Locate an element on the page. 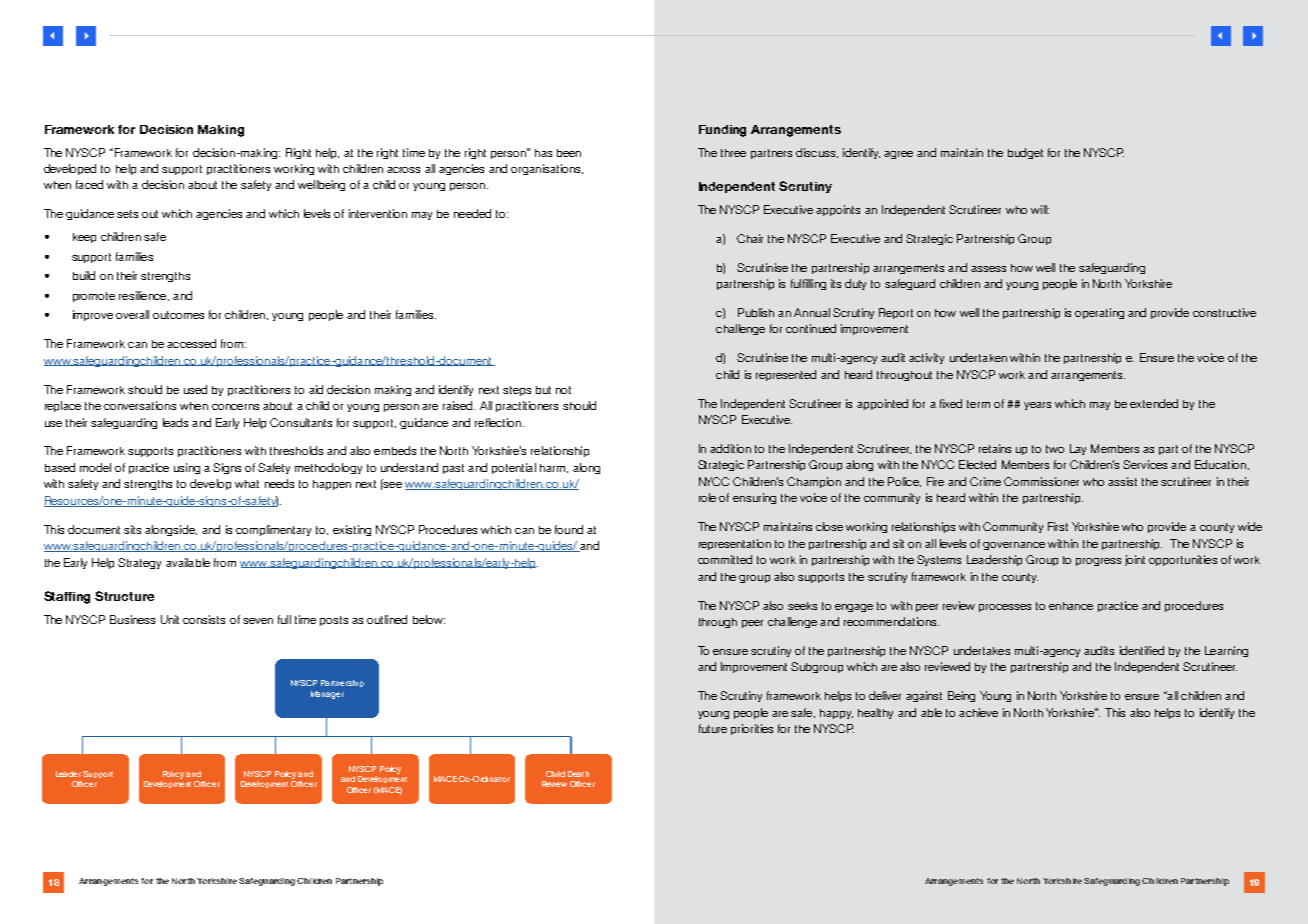  Strategy is located at coordinates (139, 563).
